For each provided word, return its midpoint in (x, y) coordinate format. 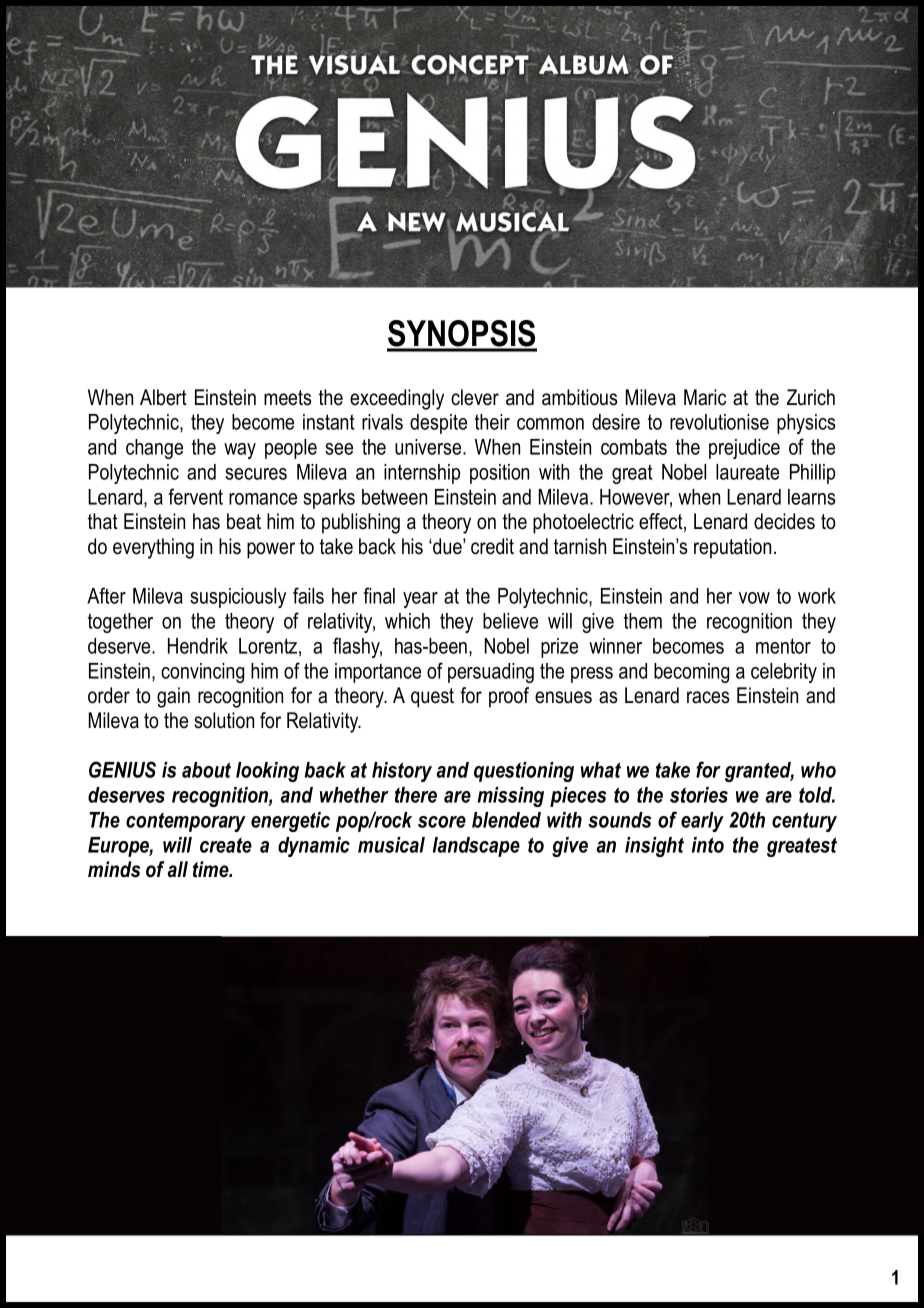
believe (510, 621)
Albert (163, 397)
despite (438, 424)
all (178, 869)
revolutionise (719, 422)
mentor (783, 646)
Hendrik (198, 646)
